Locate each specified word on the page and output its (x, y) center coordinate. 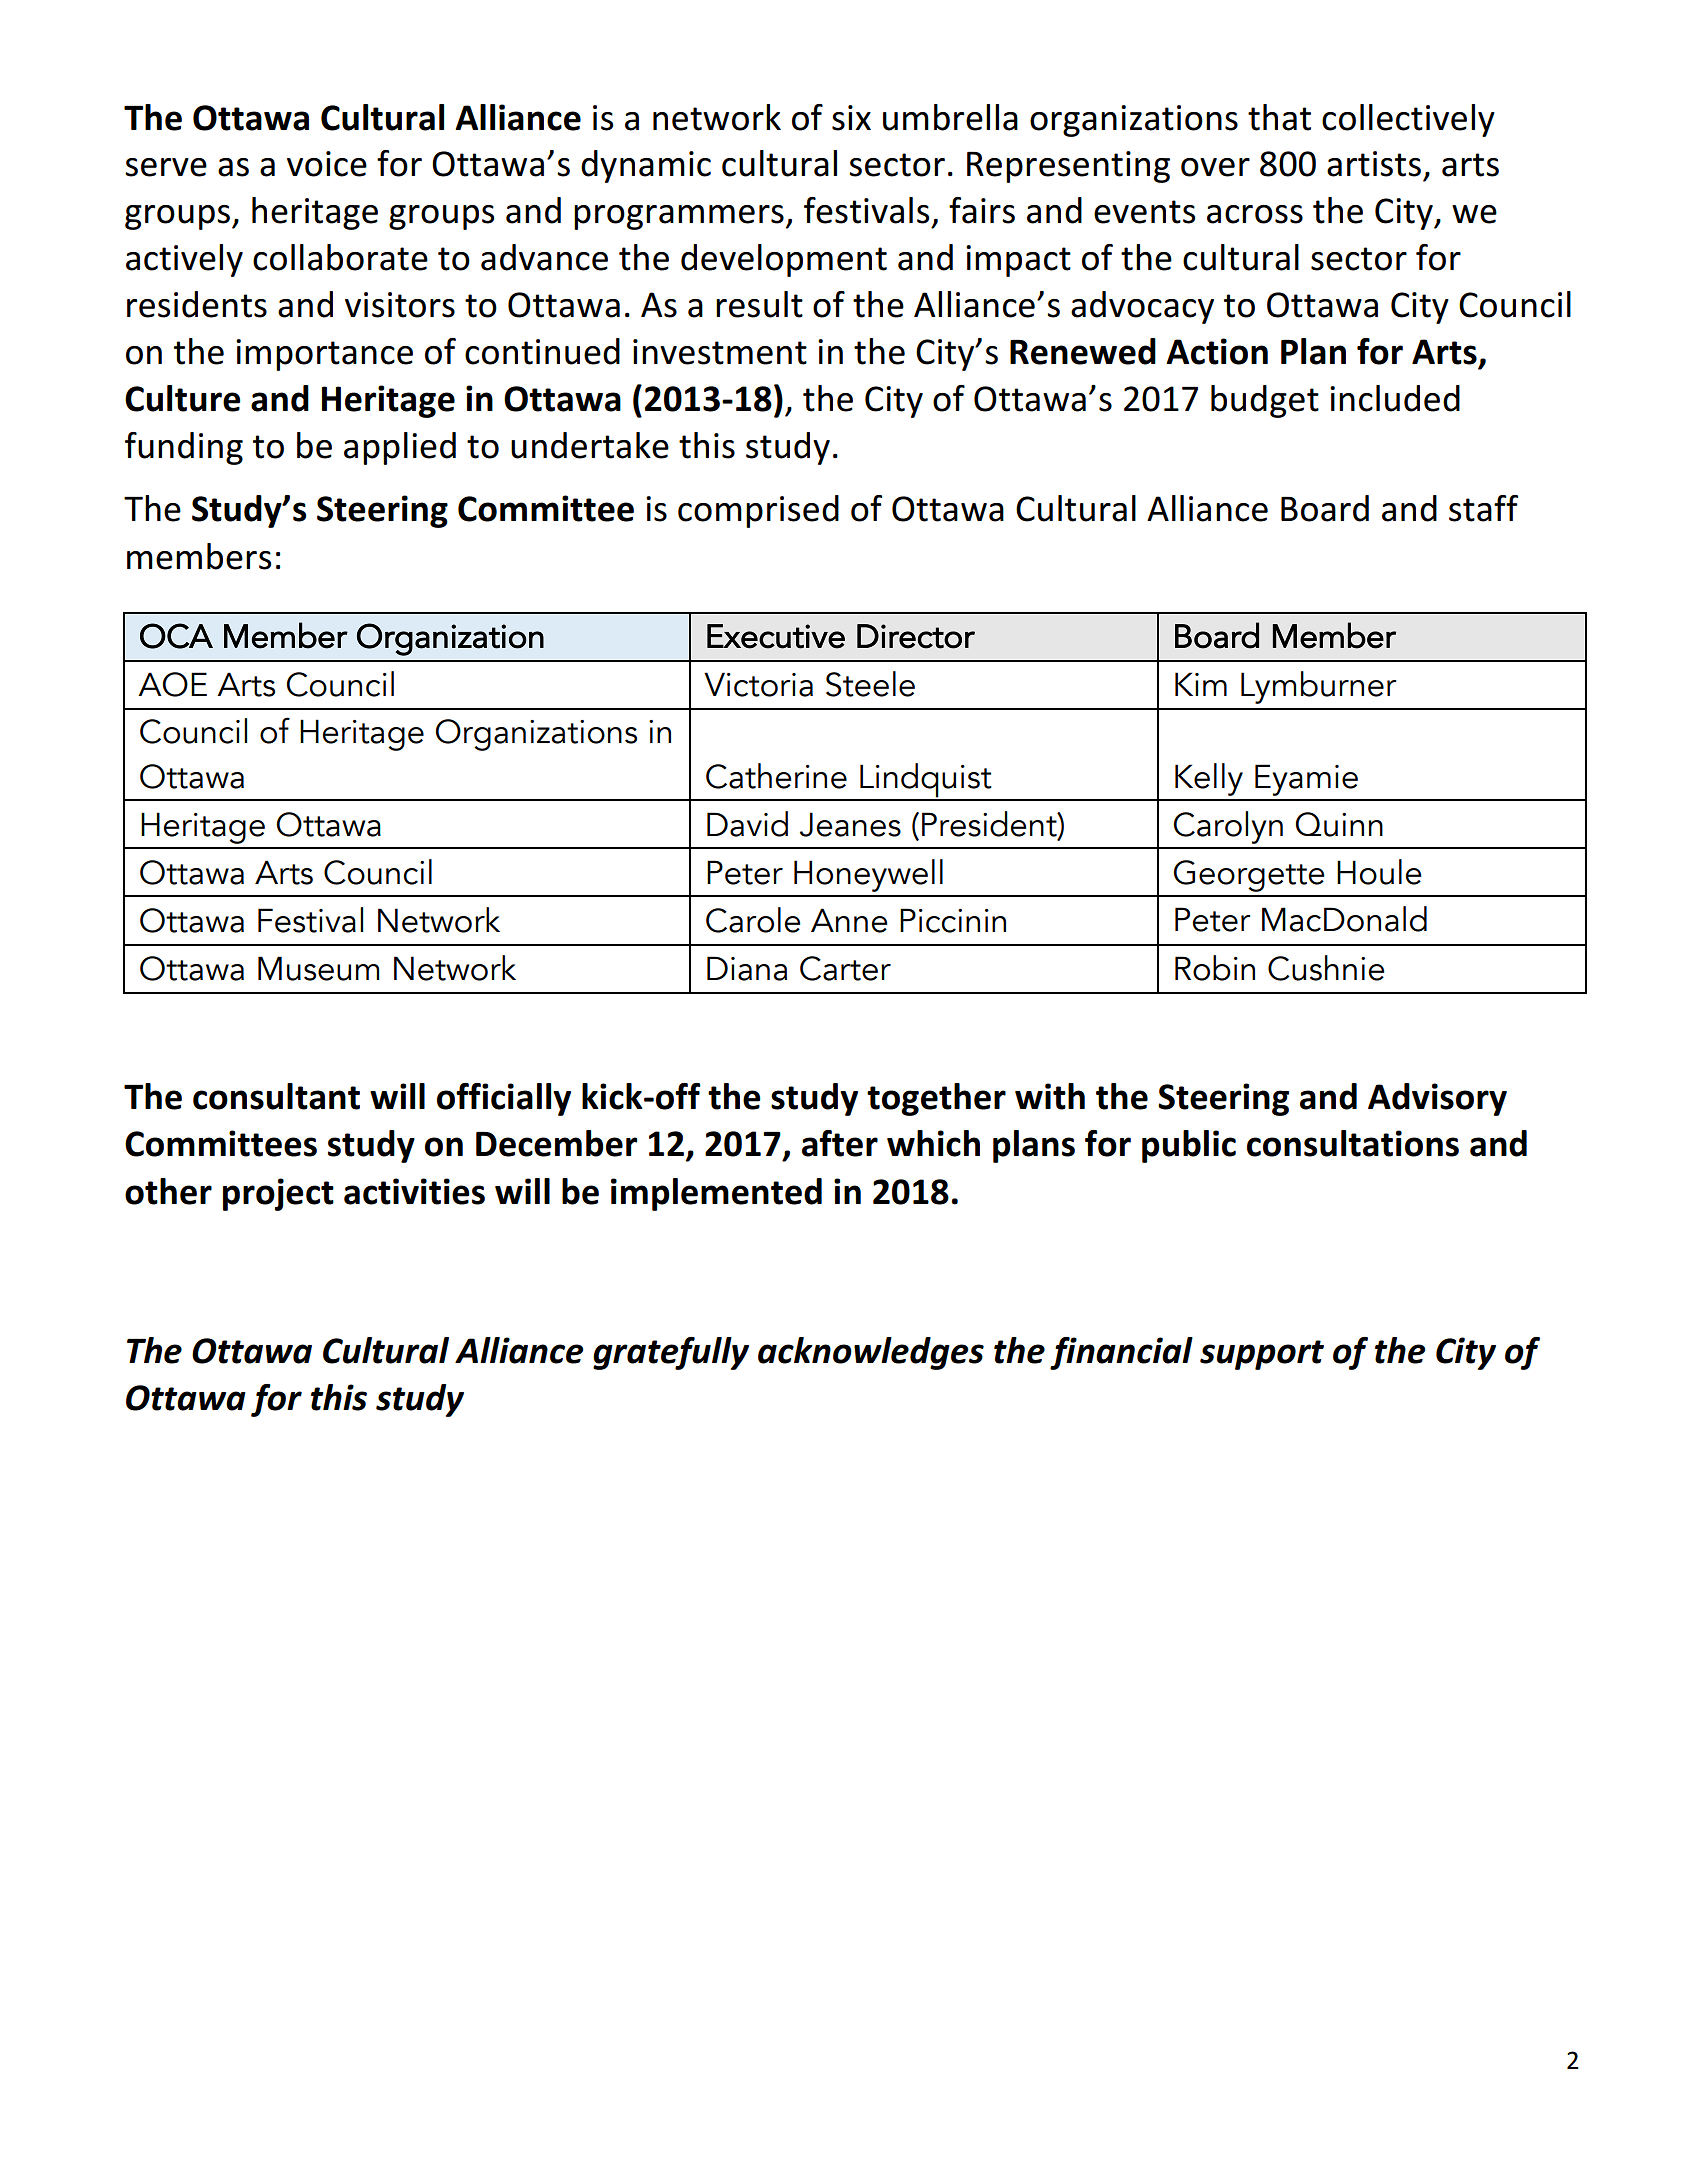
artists (1374, 164)
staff (1483, 508)
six (851, 118)
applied (400, 448)
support (1262, 1355)
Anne (849, 920)
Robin (1215, 968)
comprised (758, 511)
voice (327, 164)
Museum (318, 968)
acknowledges (871, 1353)
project (278, 1194)
